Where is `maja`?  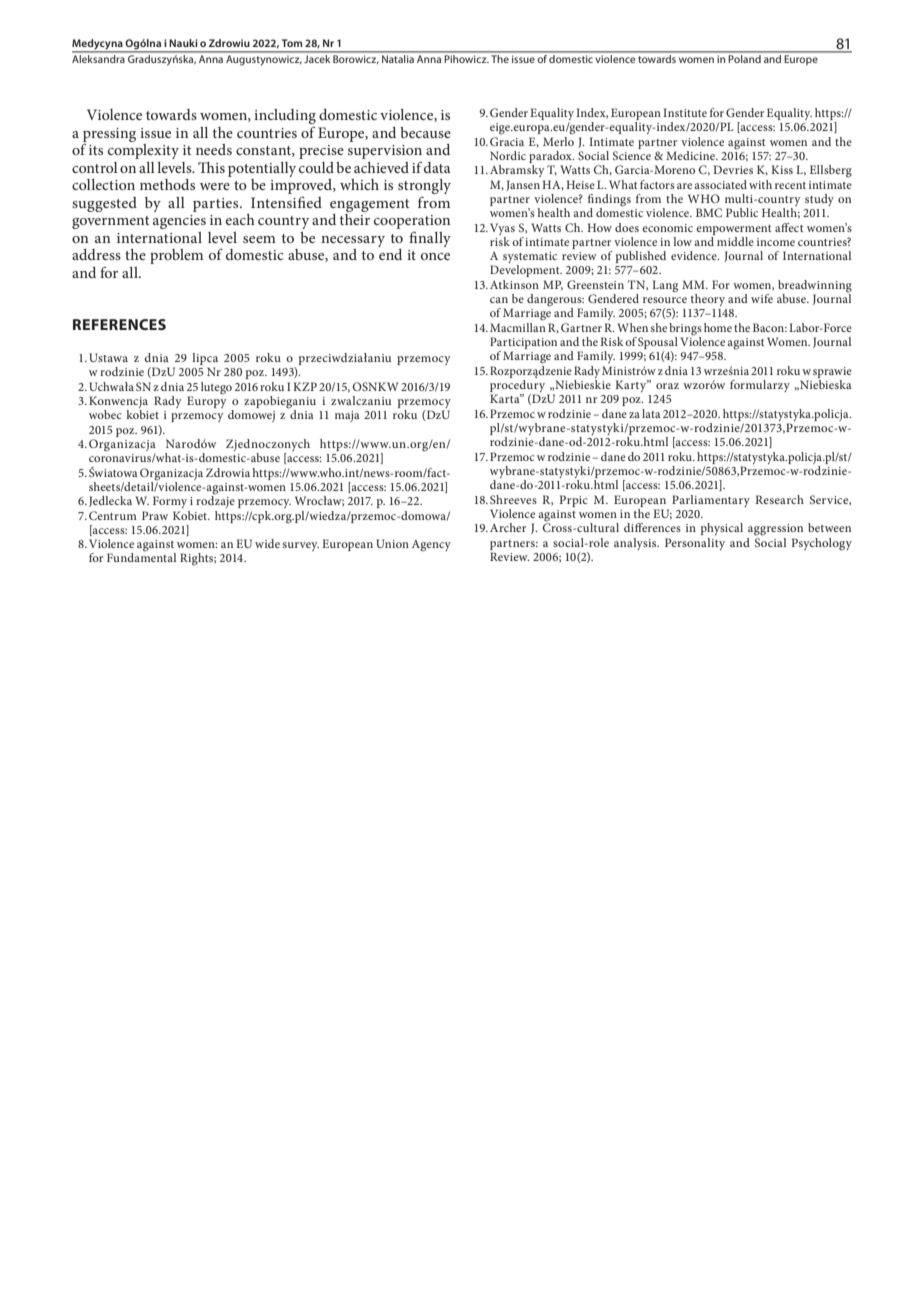 maja is located at coordinates (347, 416).
